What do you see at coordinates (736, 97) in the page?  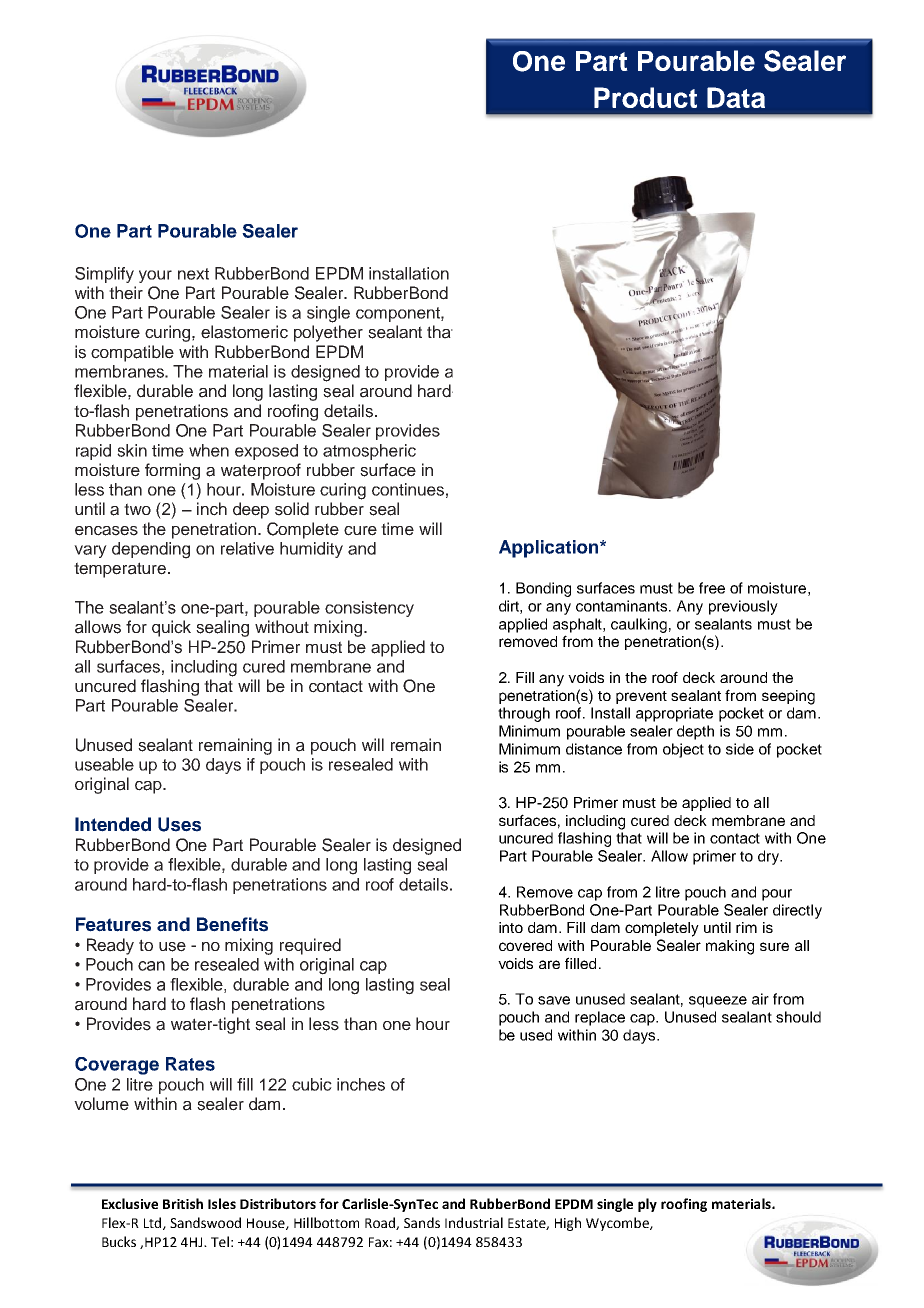 I see `Data` at bounding box center [736, 97].
